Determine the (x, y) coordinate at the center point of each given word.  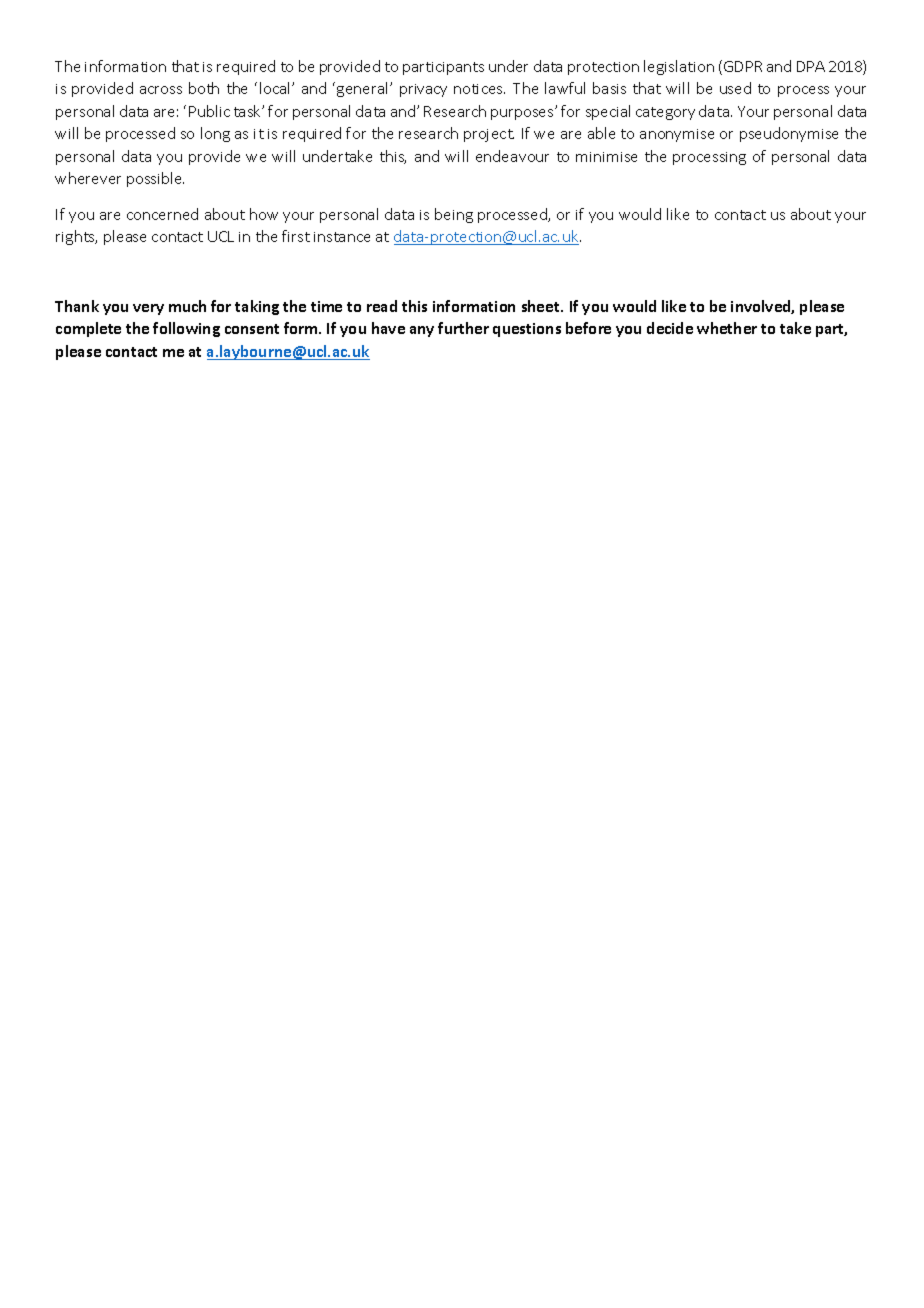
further (463, 328)
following (186, 329)
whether (727, 328)
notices (479, 89)
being (454, 215)
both (204, 88)
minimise (606, 157)
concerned (162, 214)
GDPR (743, 66)
